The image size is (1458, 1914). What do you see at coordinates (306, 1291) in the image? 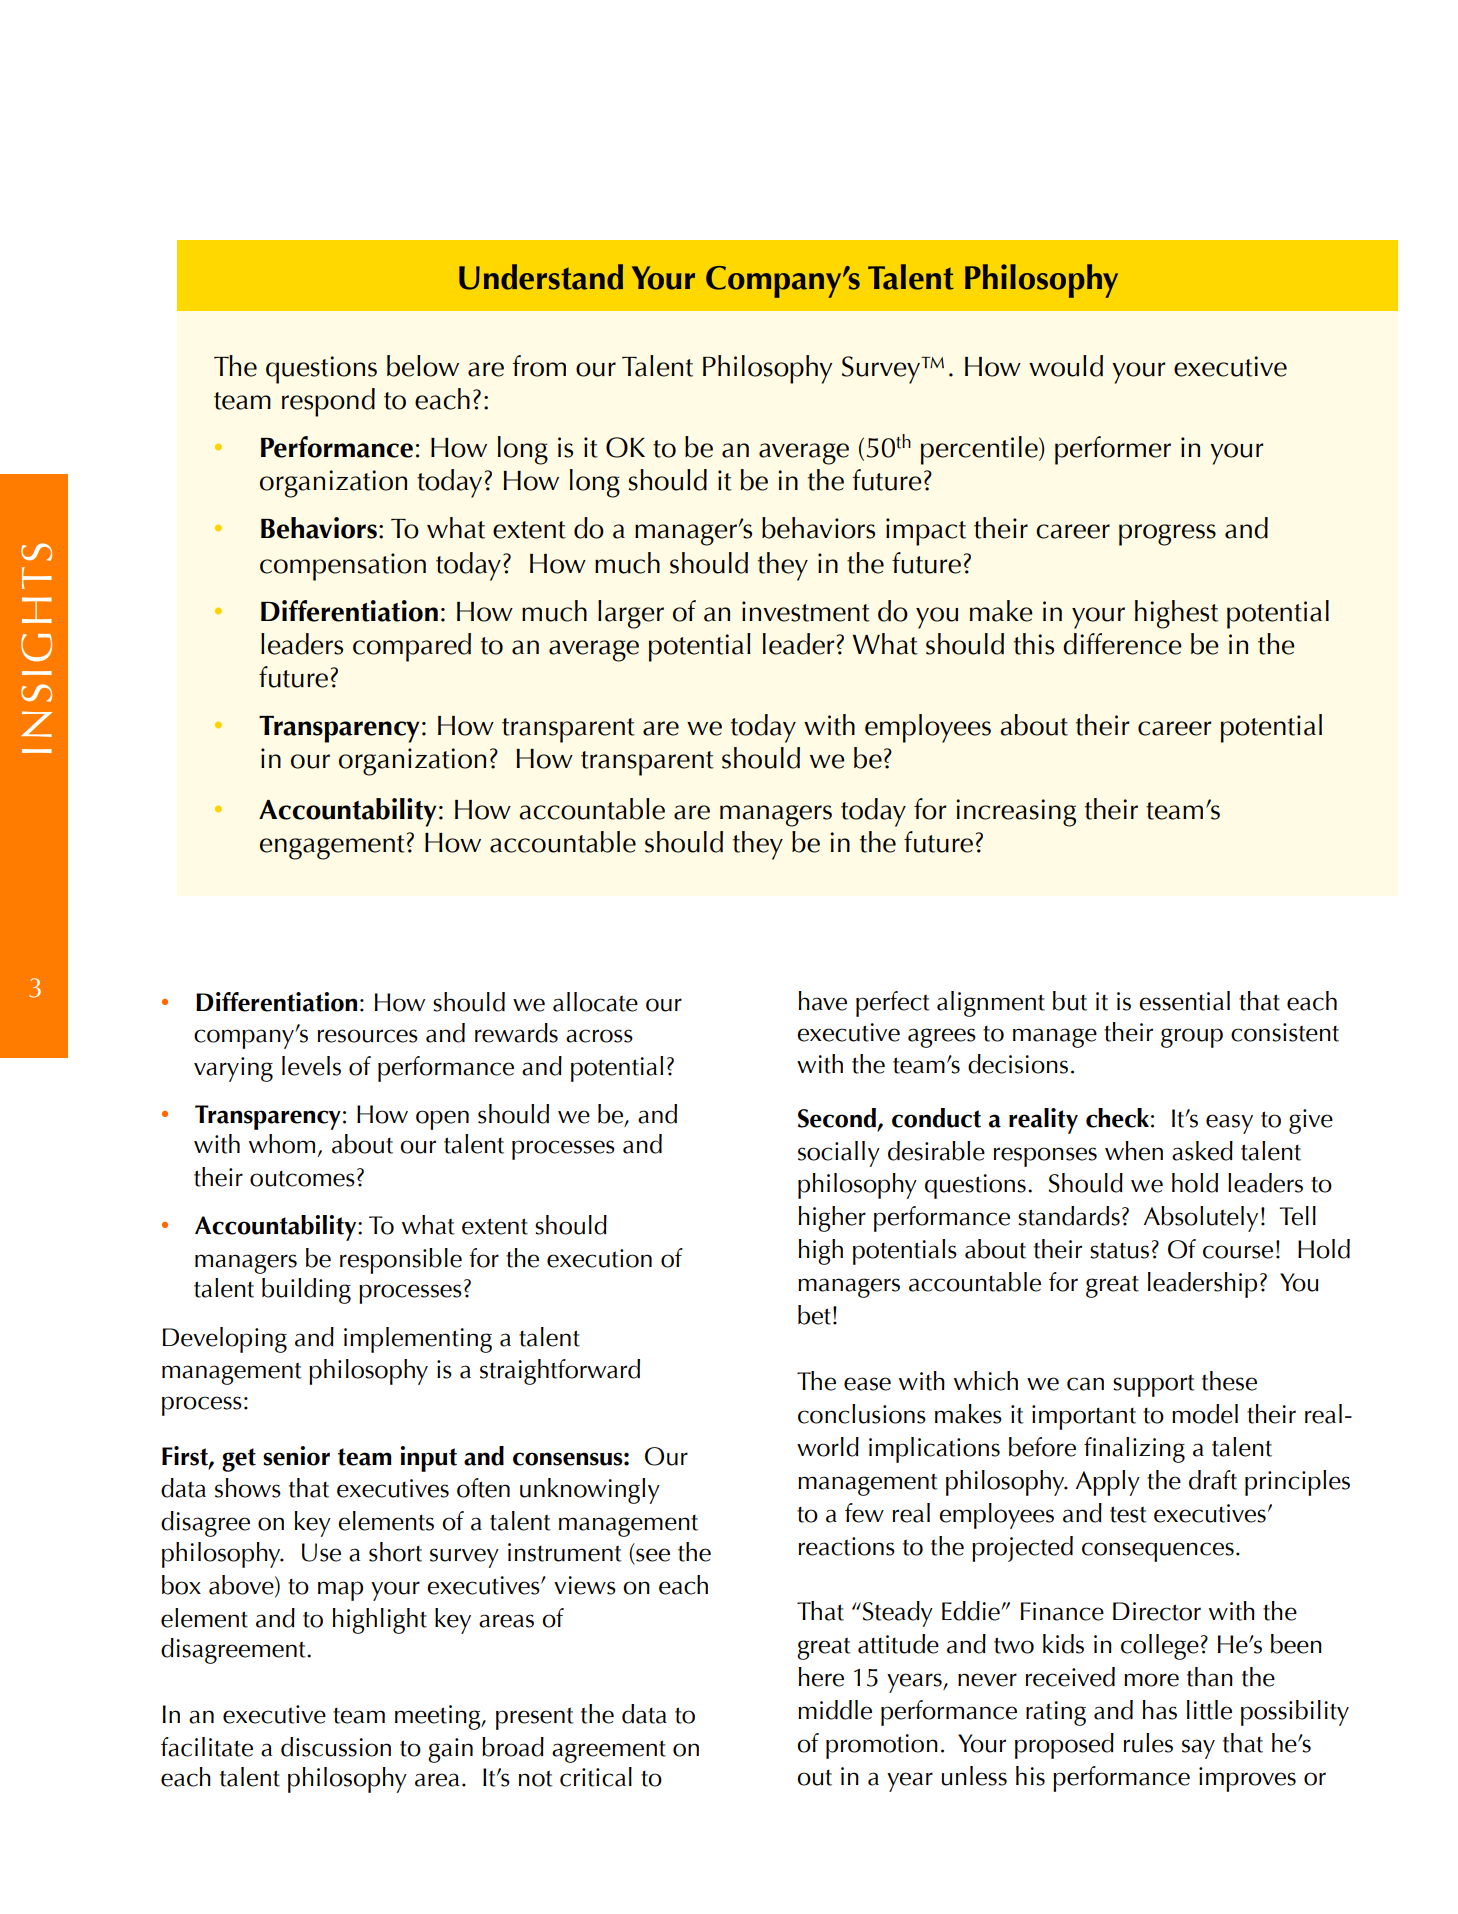
I see `building` at bounding box center [306, 1291].
